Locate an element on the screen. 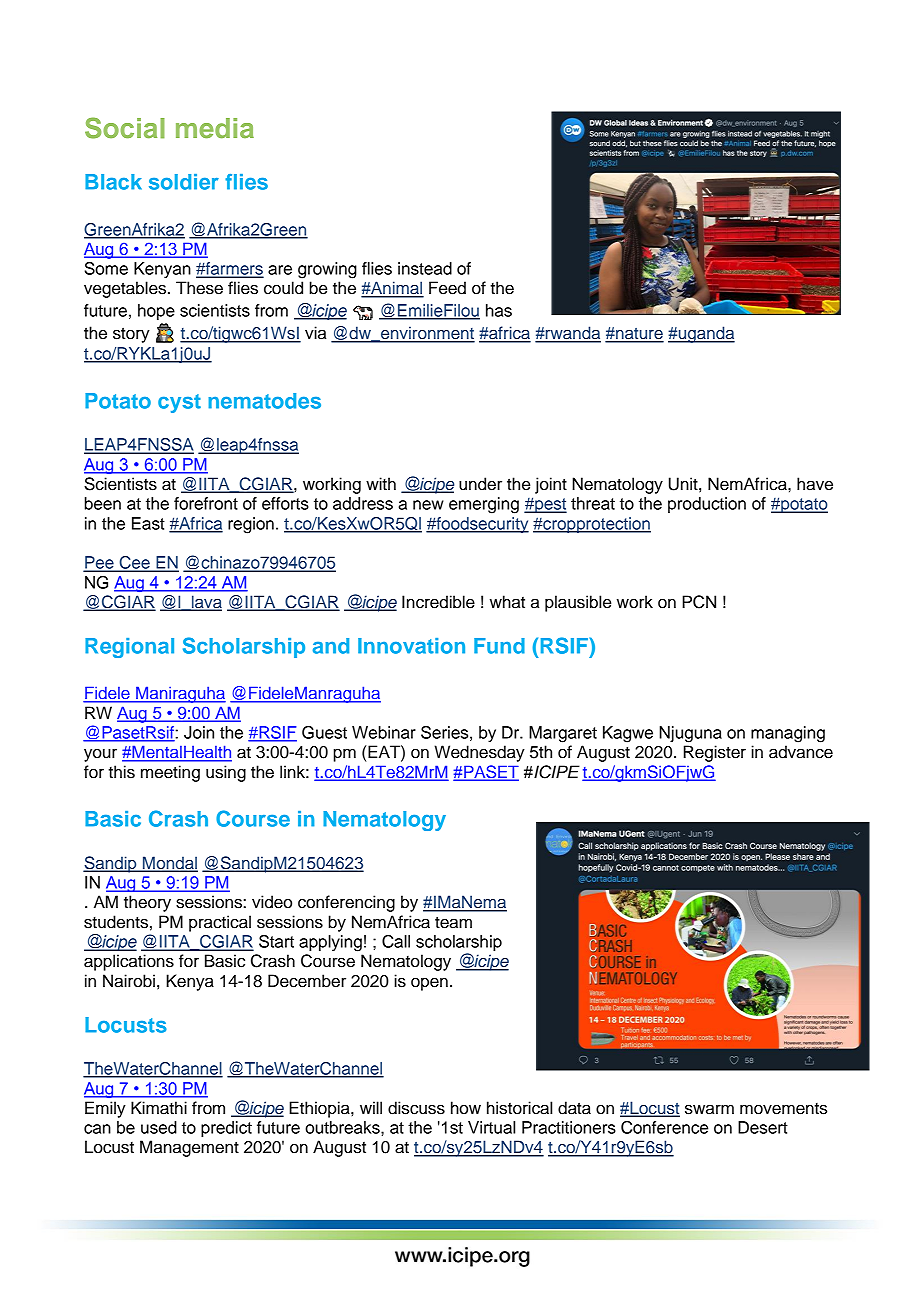 Image resolution: width=924 pixels, height=1309 pixels. has is located at coordinates (499, 310).
